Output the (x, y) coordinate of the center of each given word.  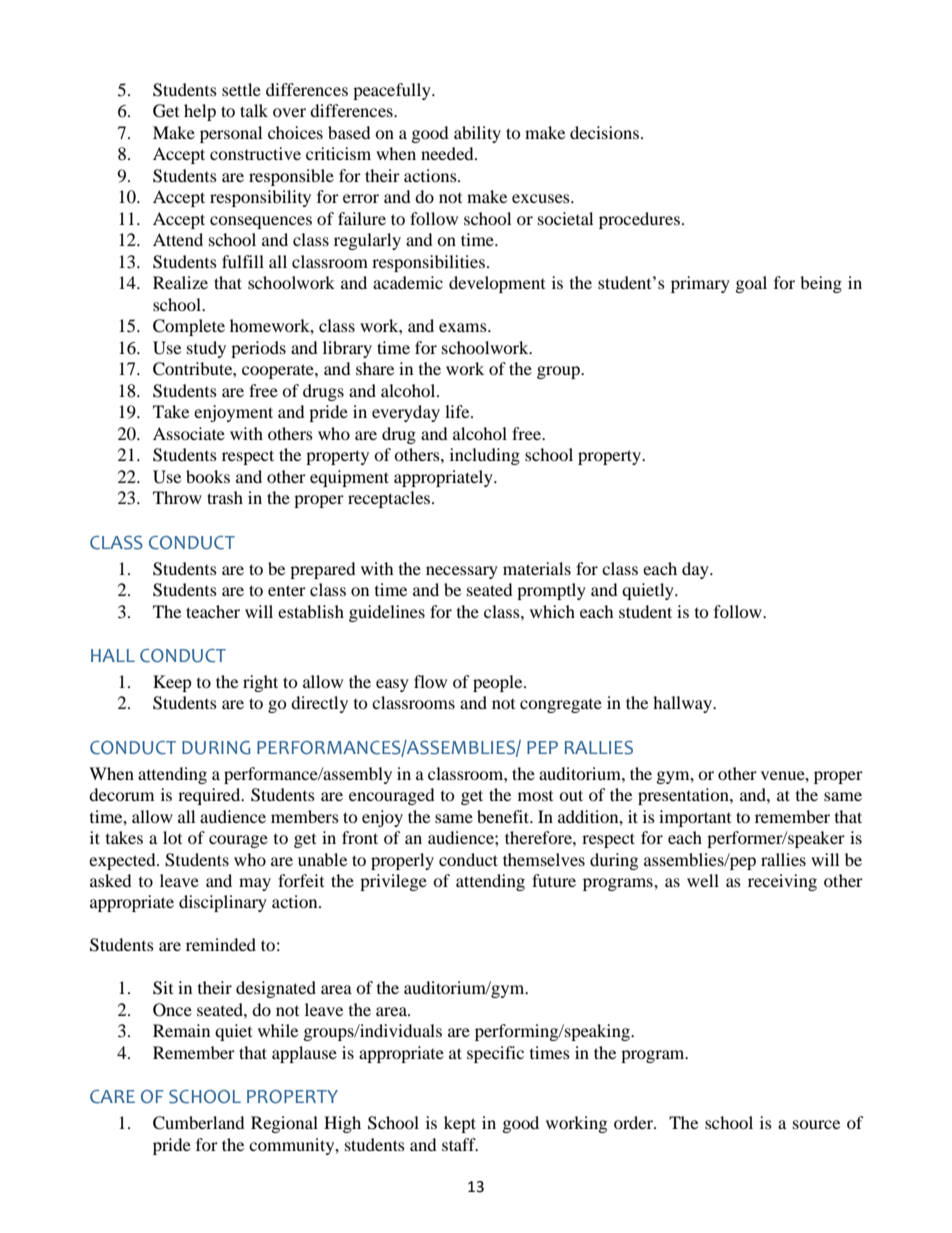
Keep (172, 683)
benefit (504, 816)
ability (477, 134)
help (200, 112)
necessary (462, 572)
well (703, 880)
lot (172, 837)
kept (460, 1124)
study (206, 349)
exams (464, 327)
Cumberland (199, 1123)
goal (751, 284)
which (552, 611)
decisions (604, 132)
